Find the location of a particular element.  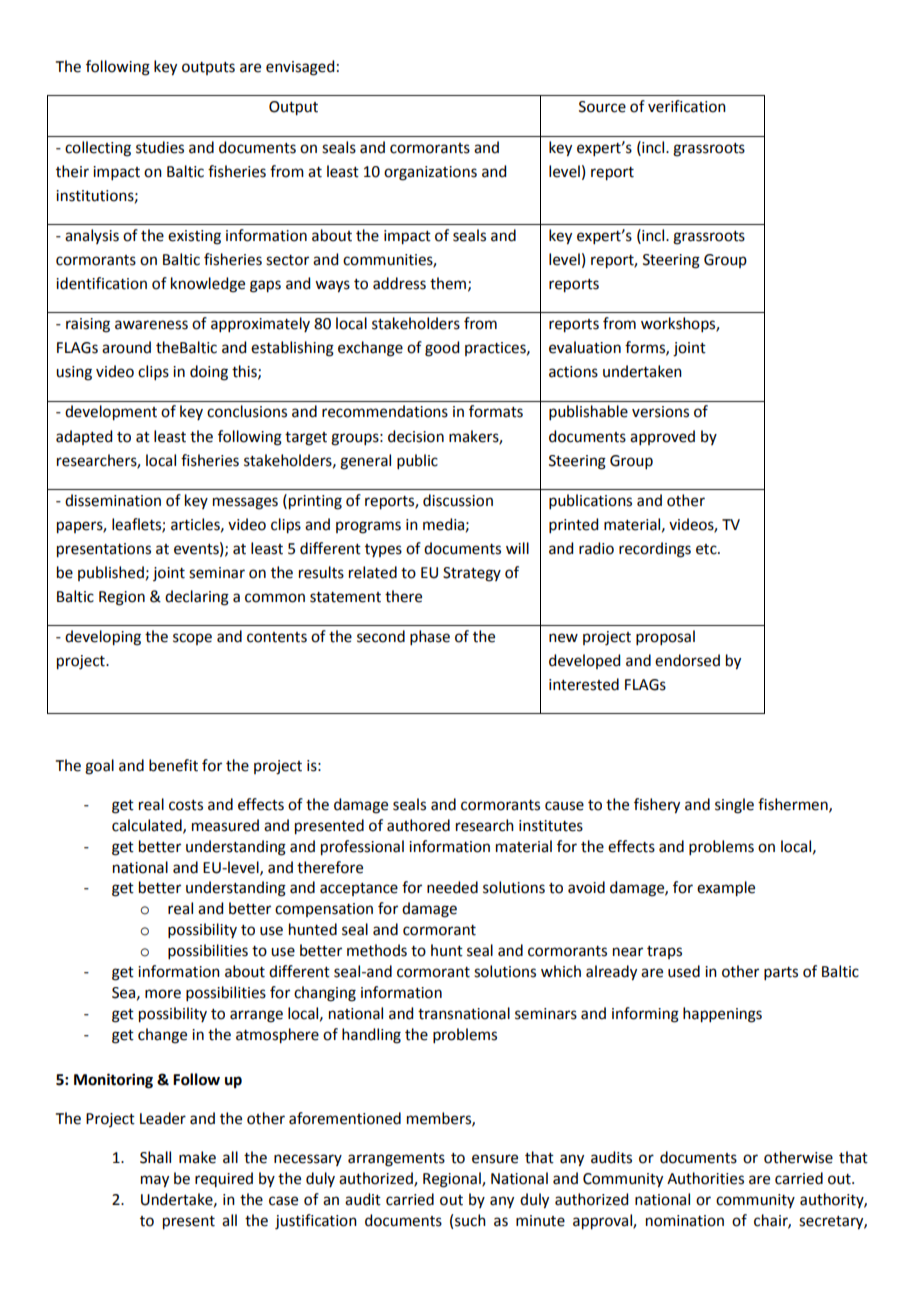

versions is located at coordinates (660, 412).
